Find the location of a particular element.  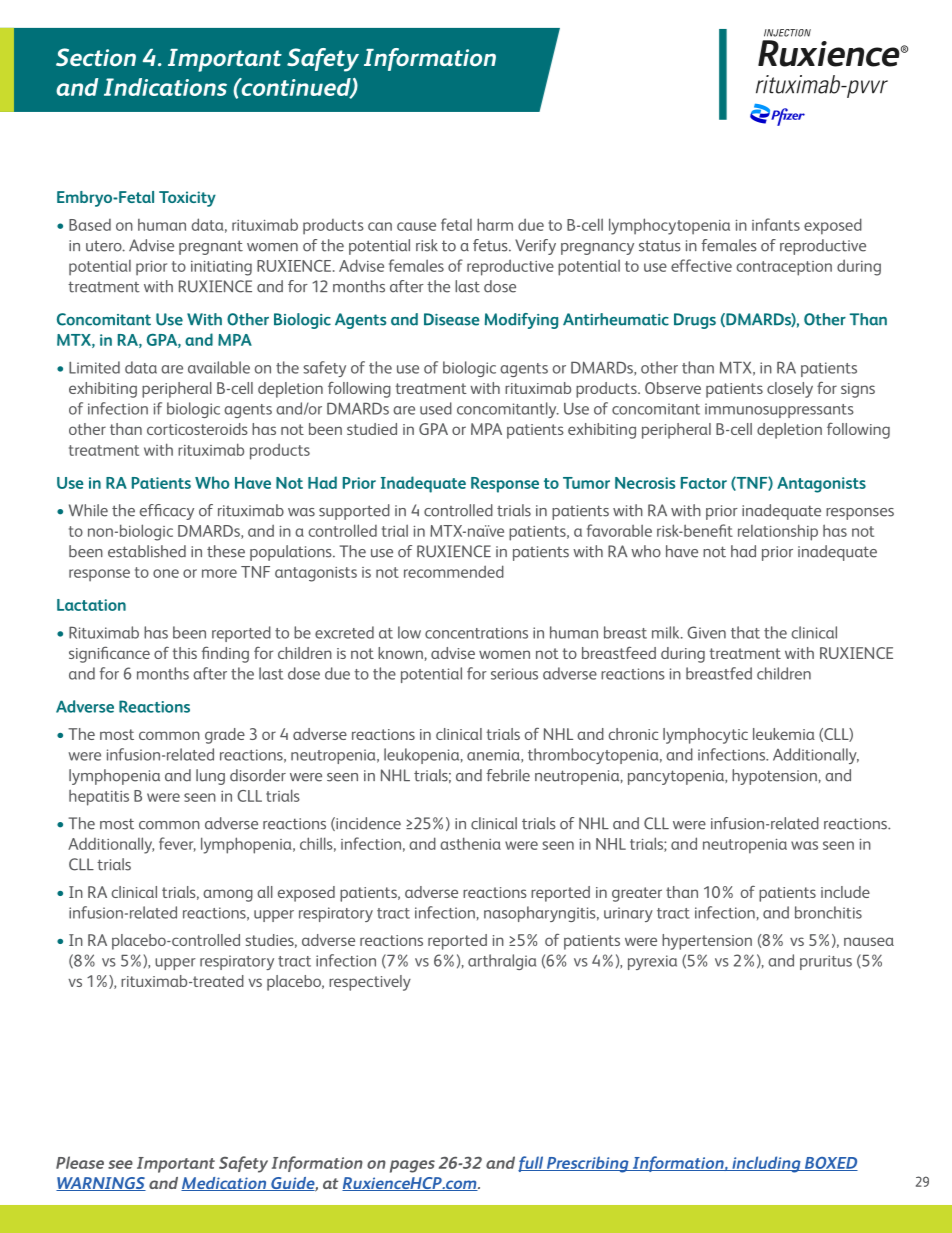

lung is located at coordinates (210, 777).
